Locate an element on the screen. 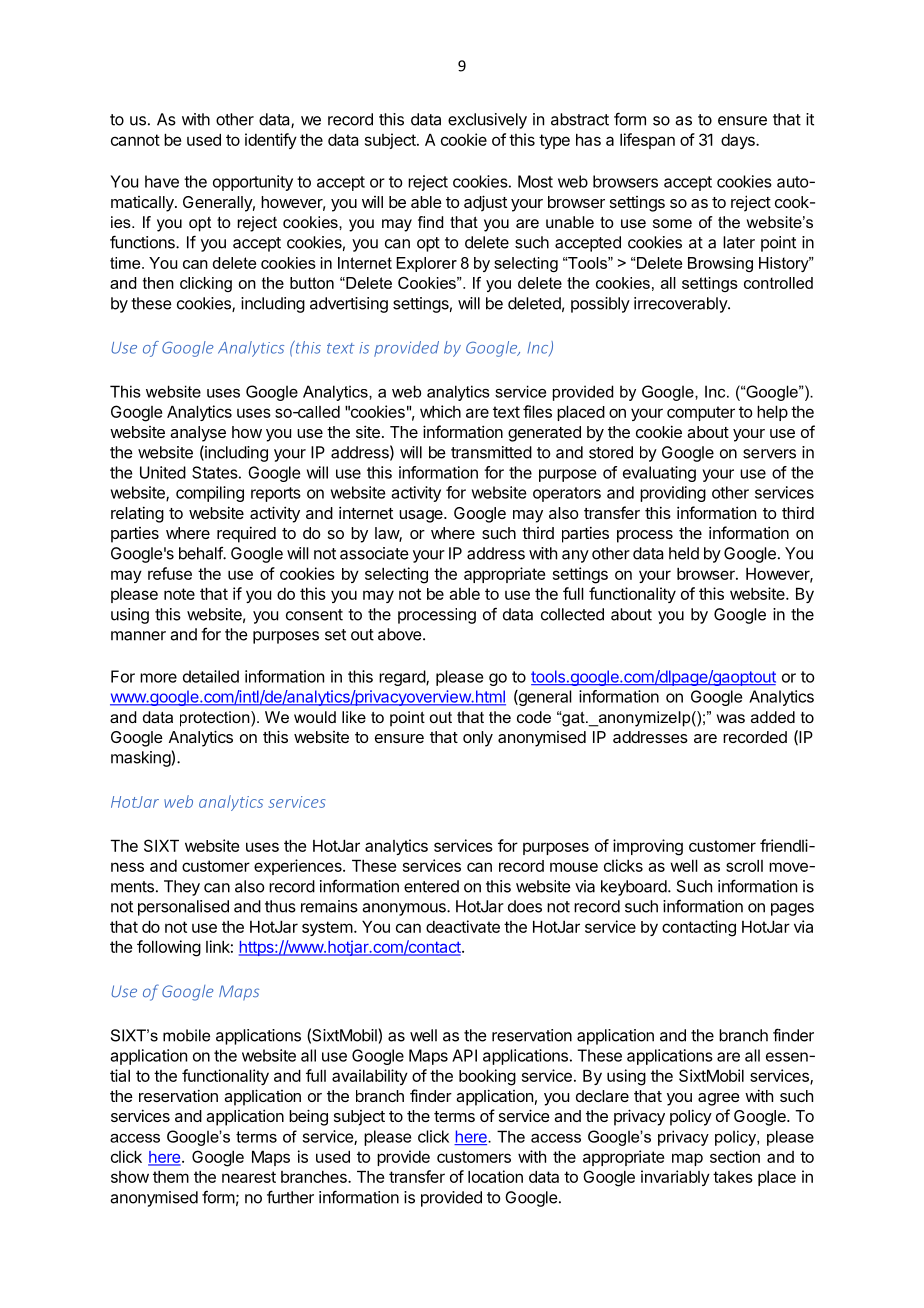 This screenshot has width=924, height=1308. computer is located at coordinates (701, 413).
